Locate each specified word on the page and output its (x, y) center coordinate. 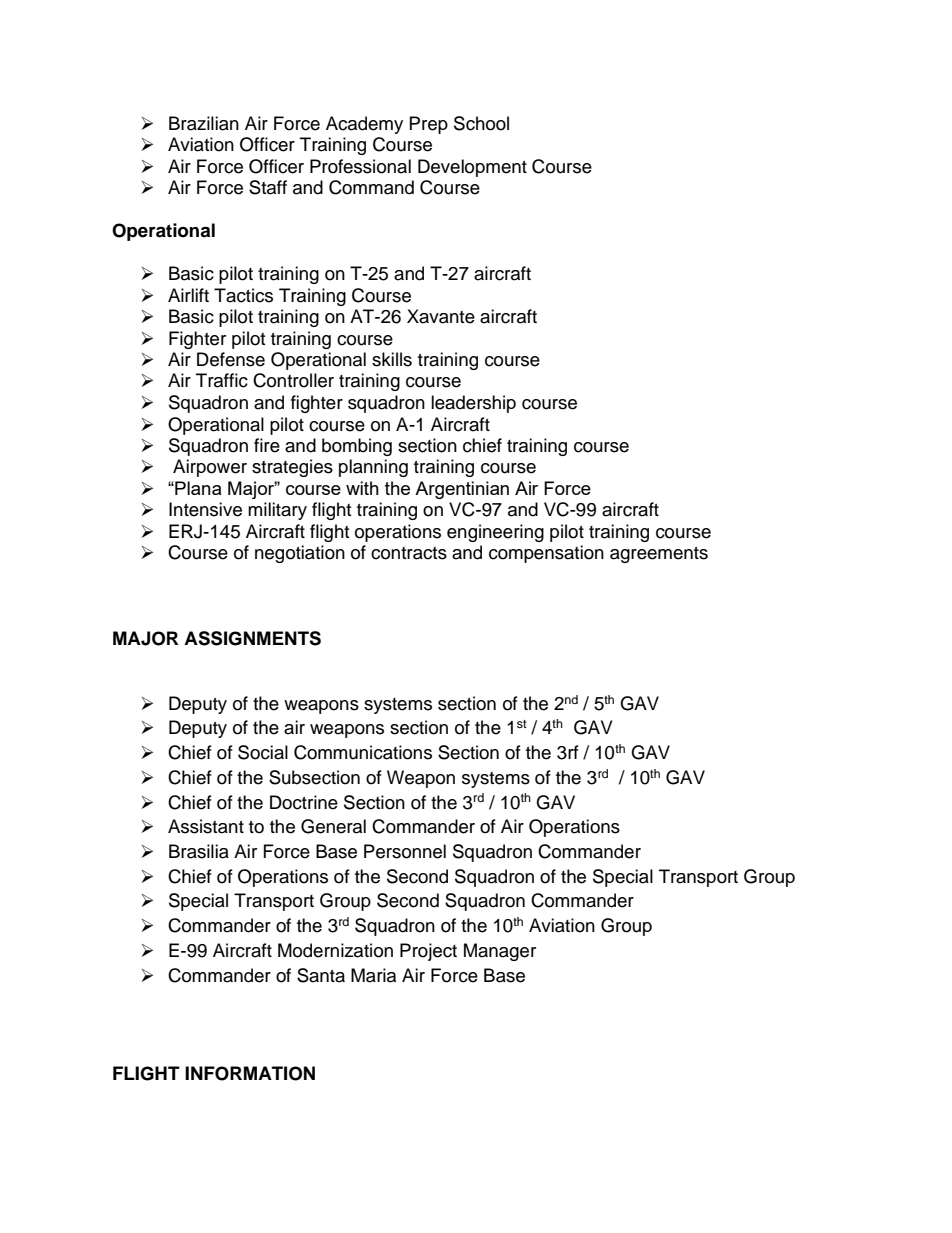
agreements (659, 555)
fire (267, 445)
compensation (546, 554)
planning (373, 468)
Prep (429, 125)
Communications (363, 752)
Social (263, 752)
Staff (268, 187)
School (481, 123)
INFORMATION (250, 1073)
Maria (373, 975)
